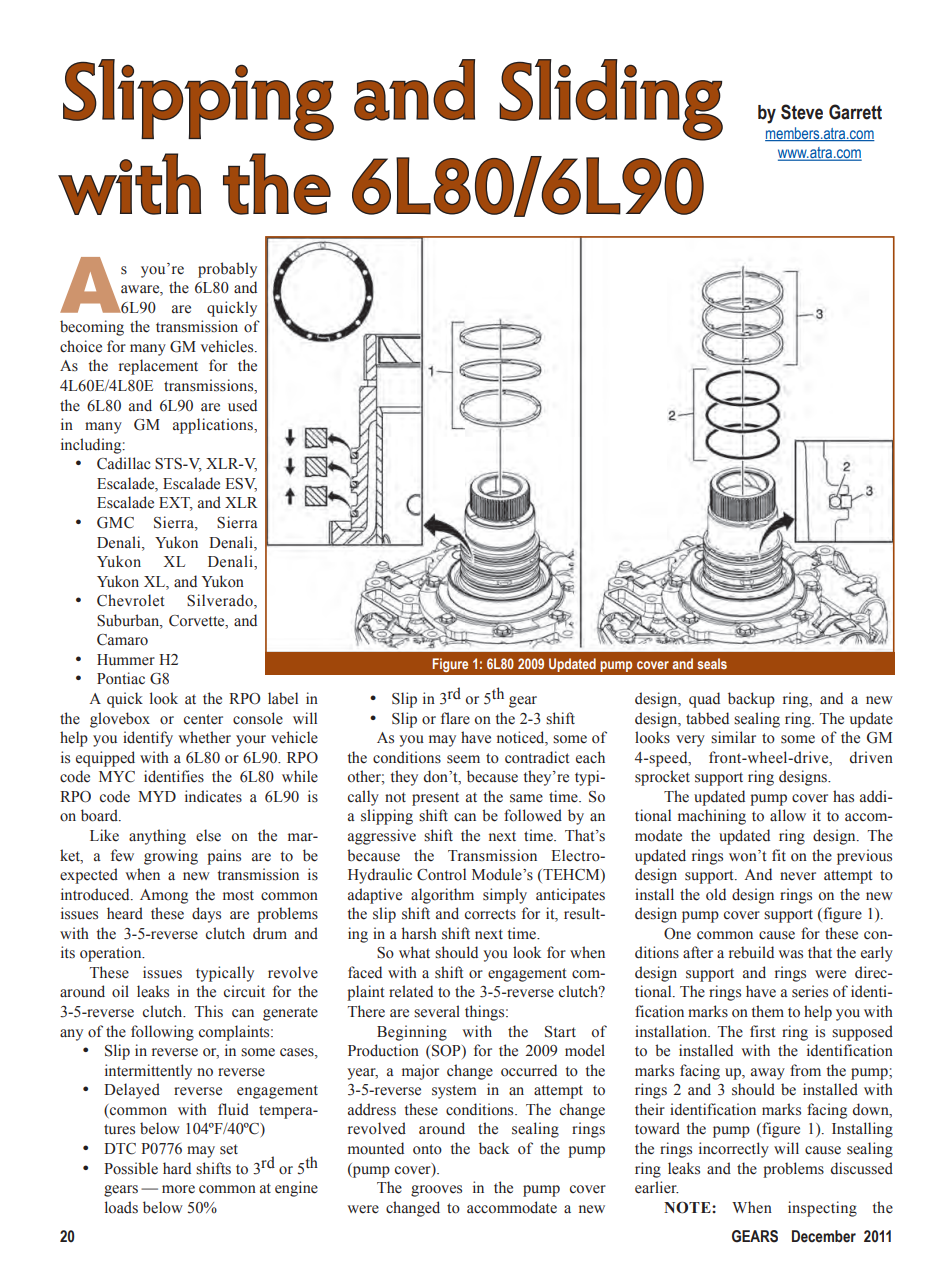 The height and width of the screenshot is (1276, 952). Describe the element at coordinates (214, 426) in the screenshot. I see `applications` at that location.
